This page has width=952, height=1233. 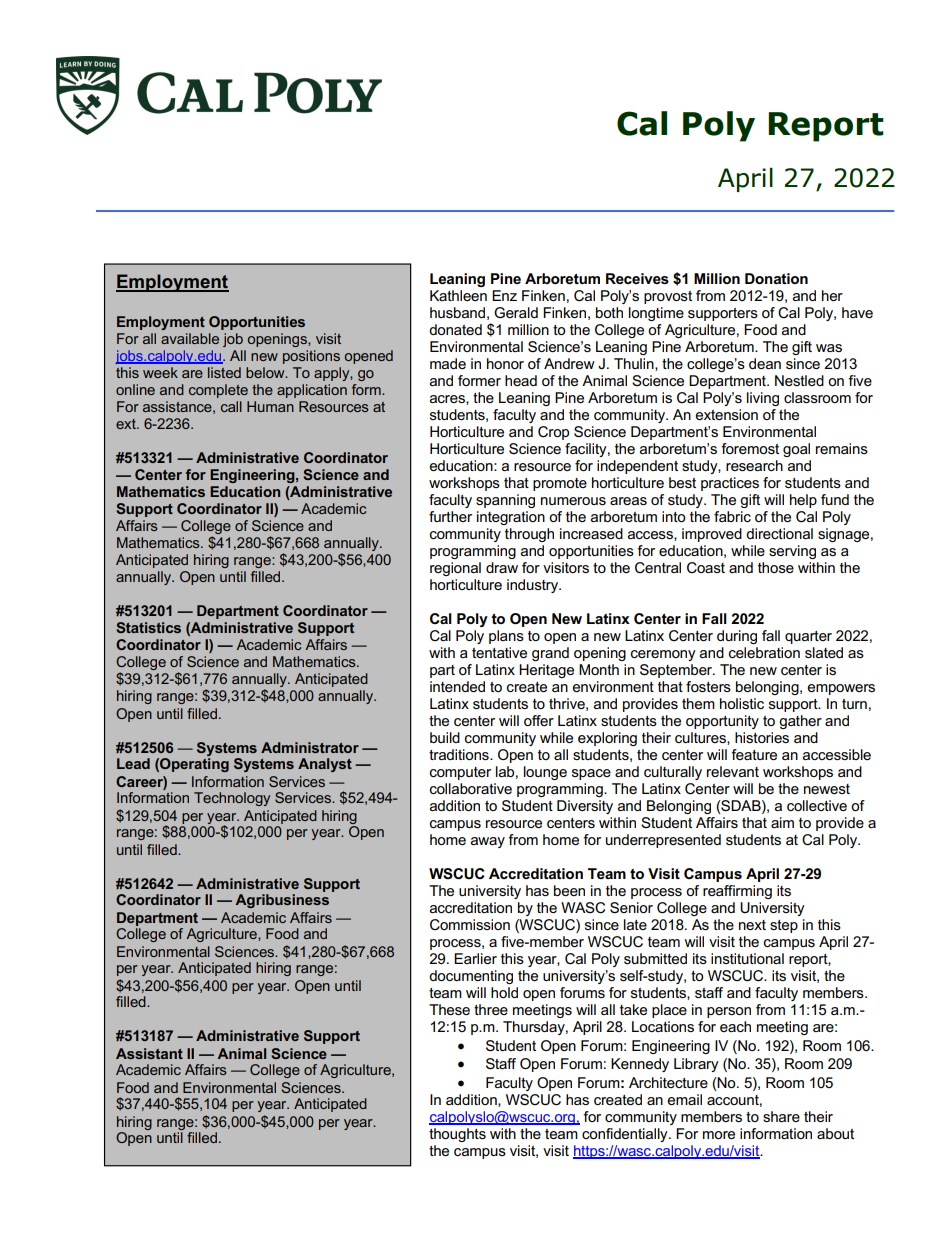 I want to click on offer, so click(x=539, y=720).
